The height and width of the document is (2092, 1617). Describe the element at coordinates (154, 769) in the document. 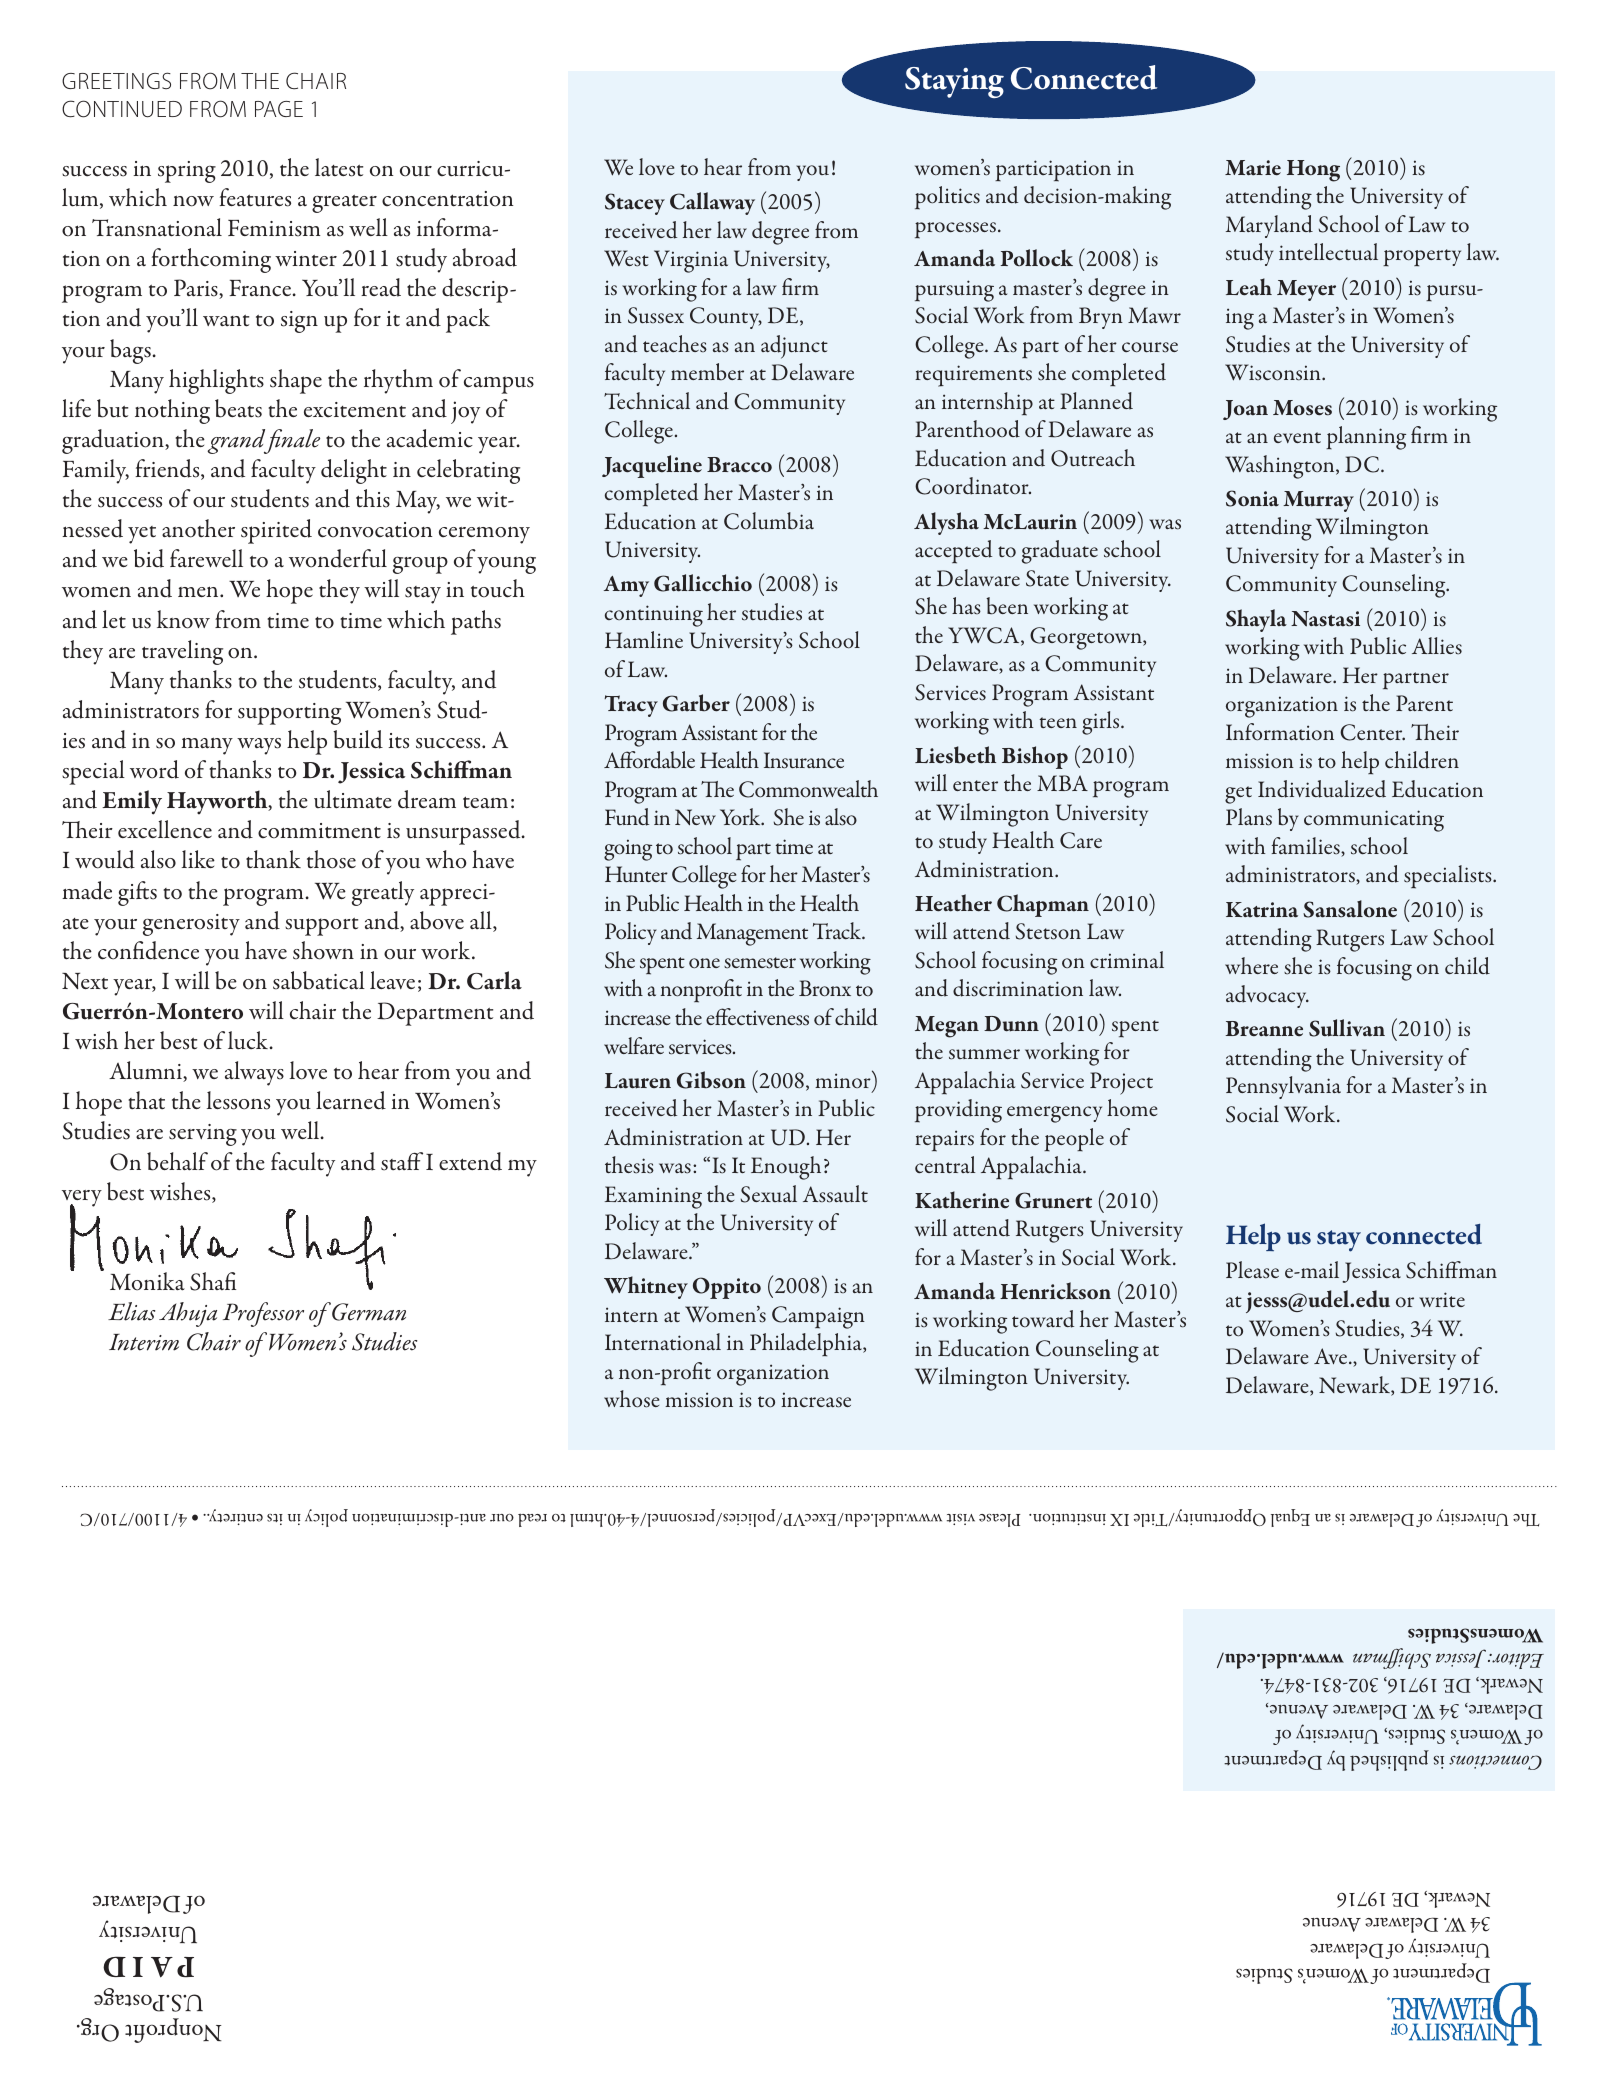

I see `word` at that location.
